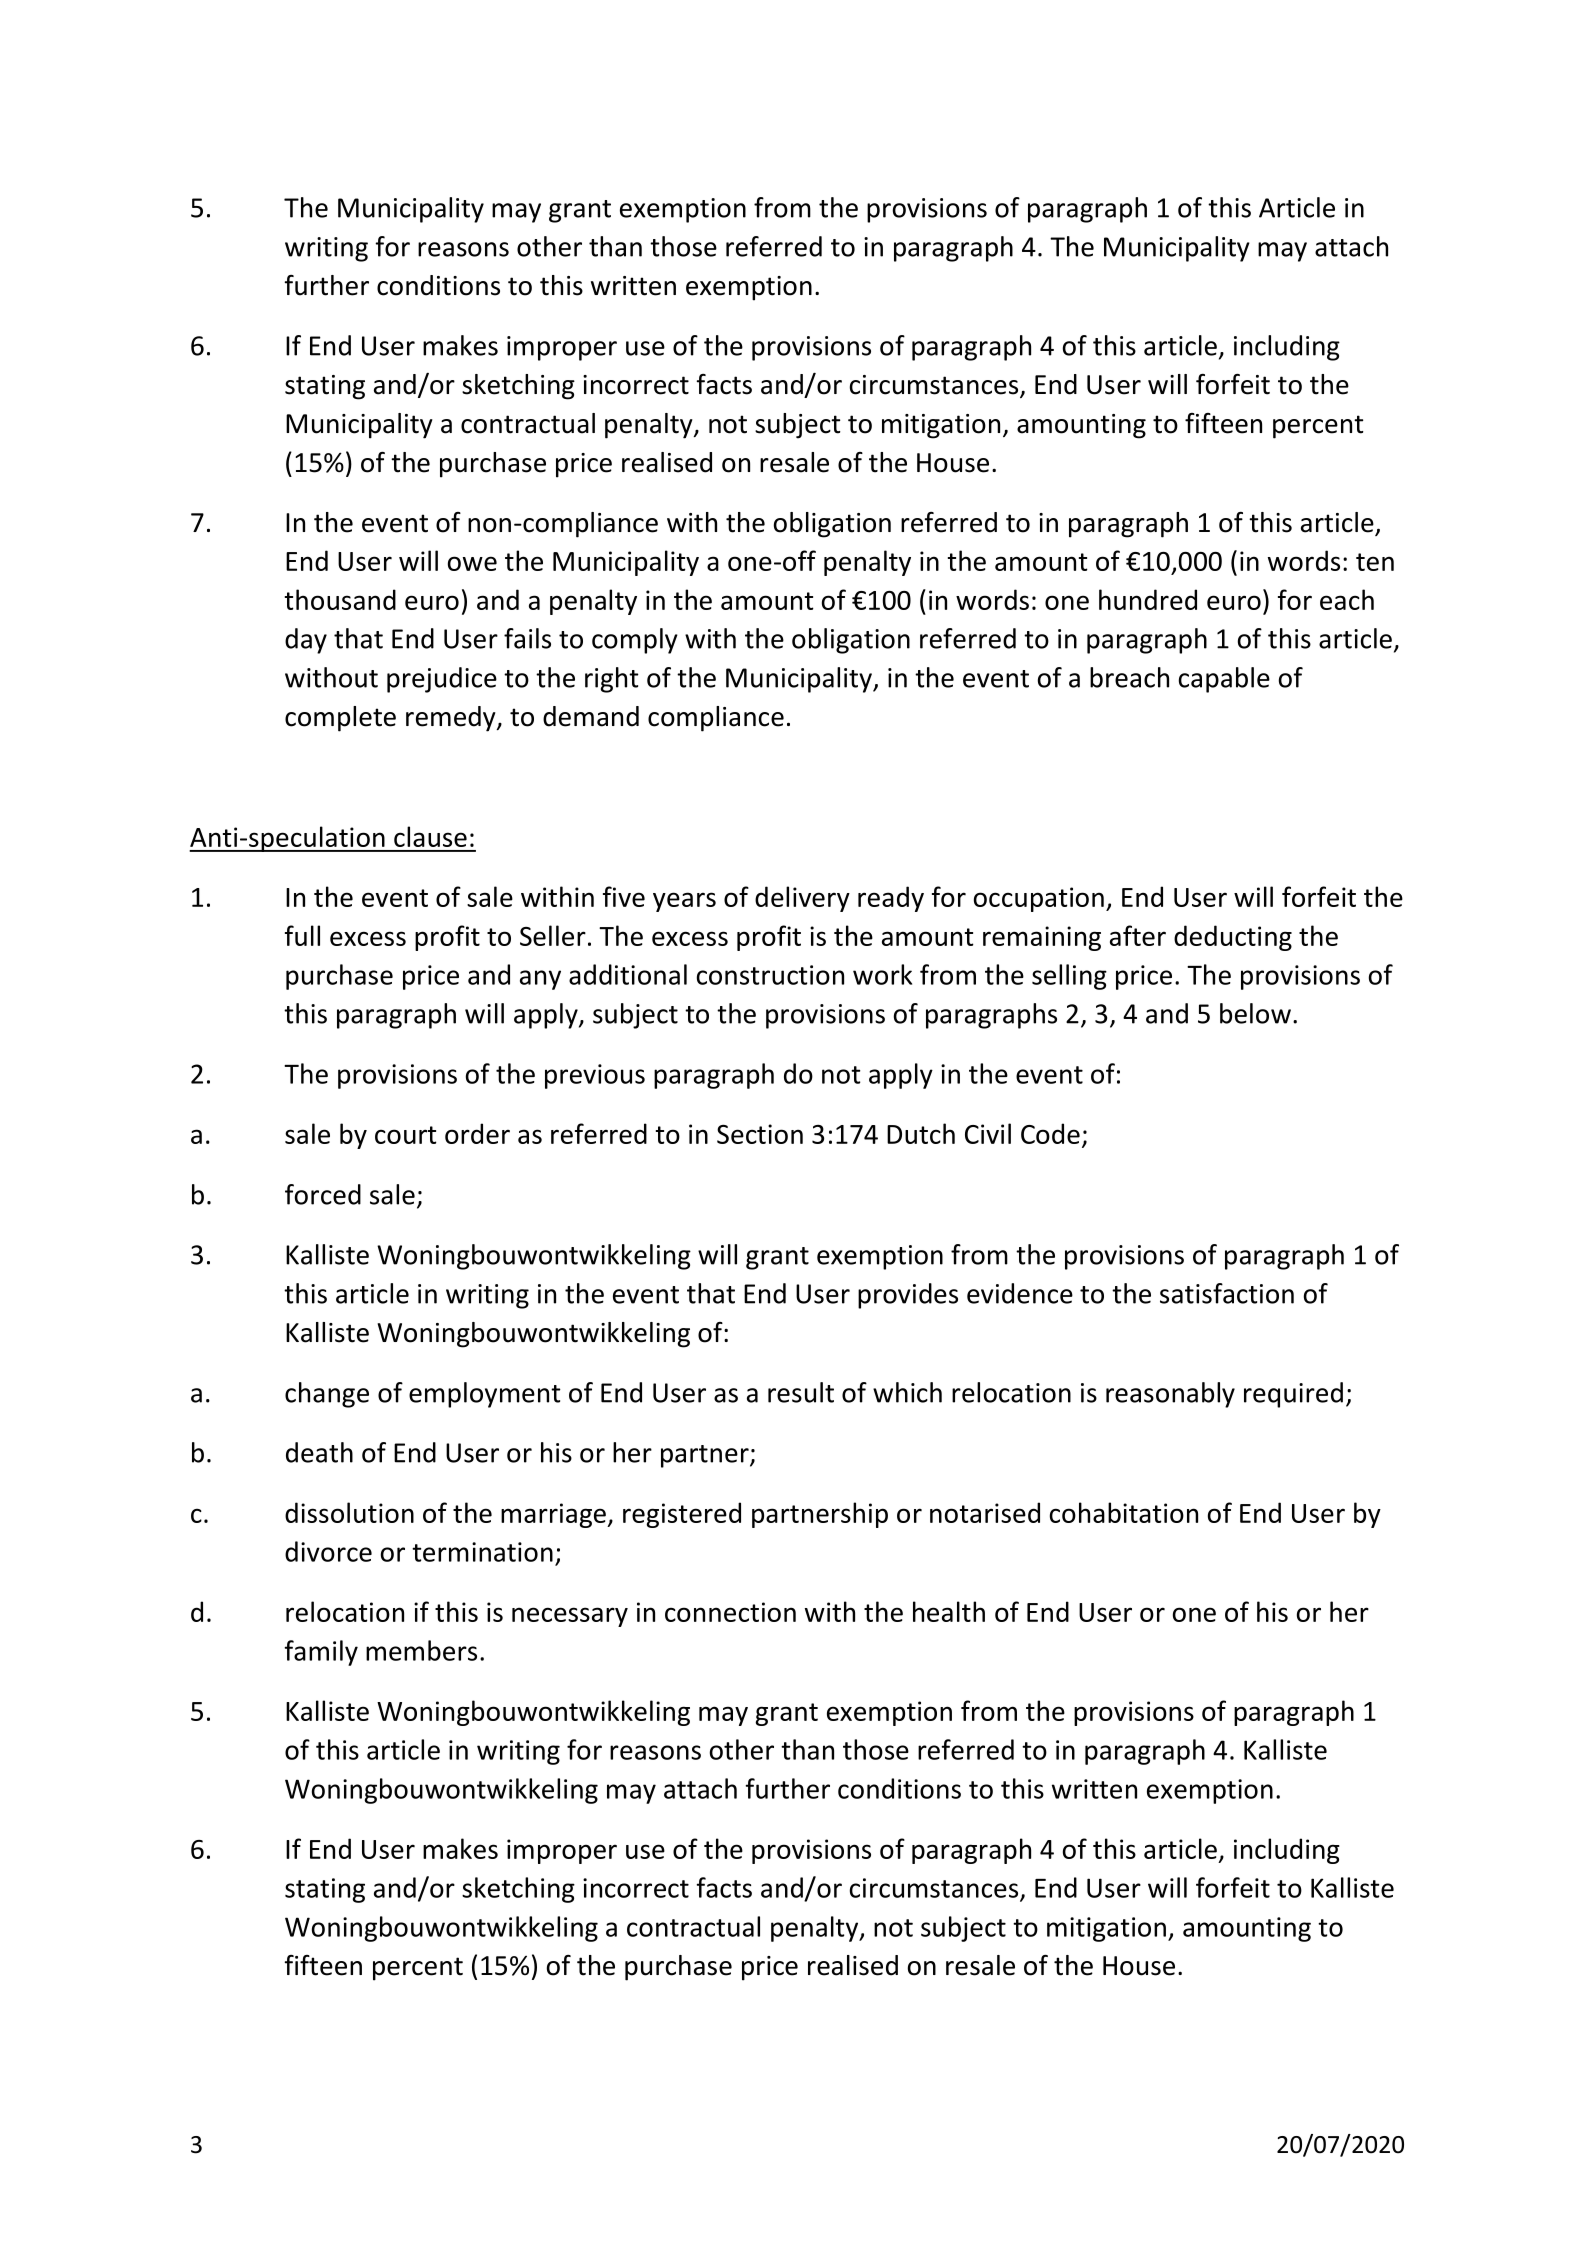 The width and height of the image is (1595, 2255). I want to click on cohabitation, so click(1124, 1512).
